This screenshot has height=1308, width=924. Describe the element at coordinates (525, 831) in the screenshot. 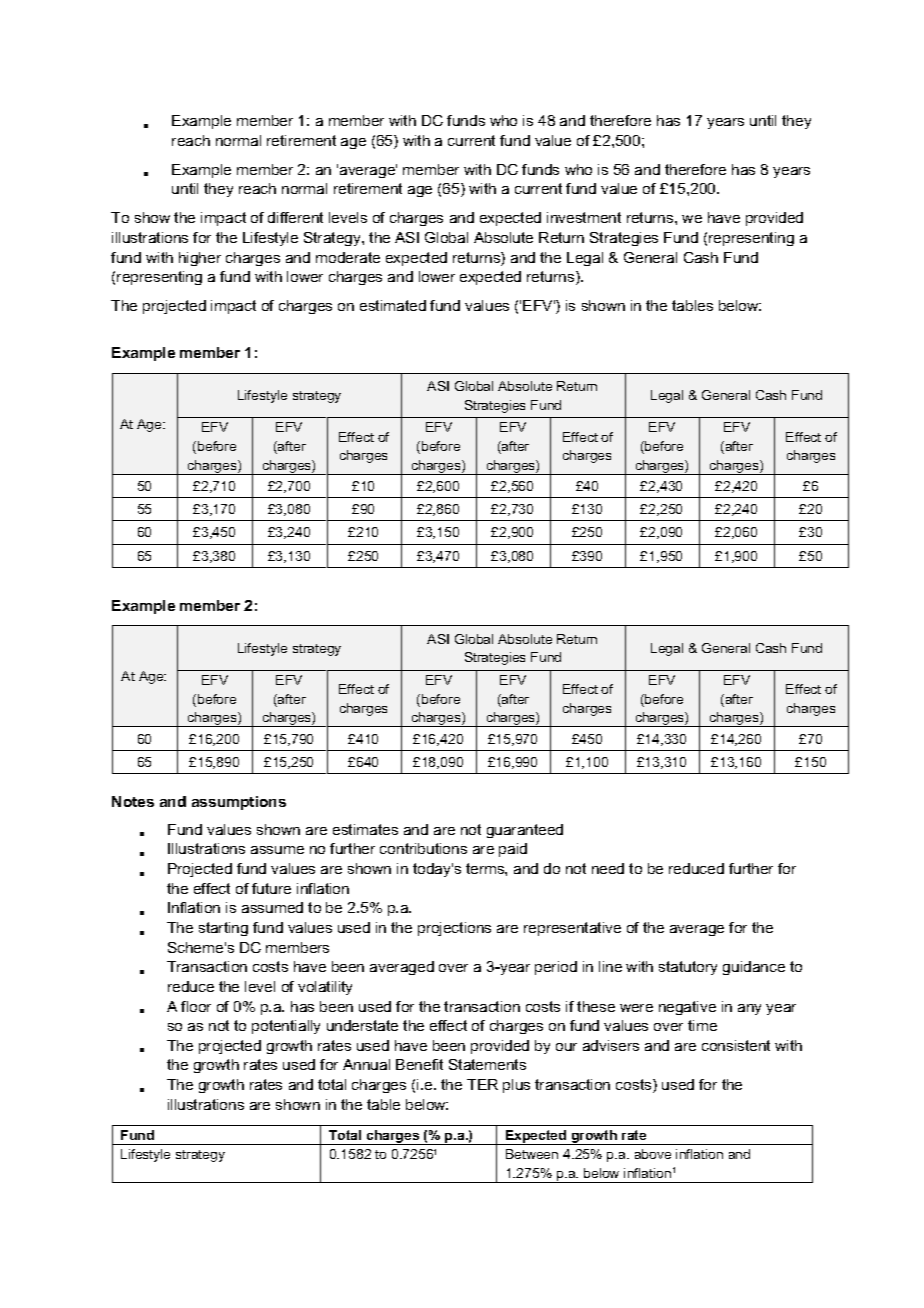

I see `guaranteed` at that location.
